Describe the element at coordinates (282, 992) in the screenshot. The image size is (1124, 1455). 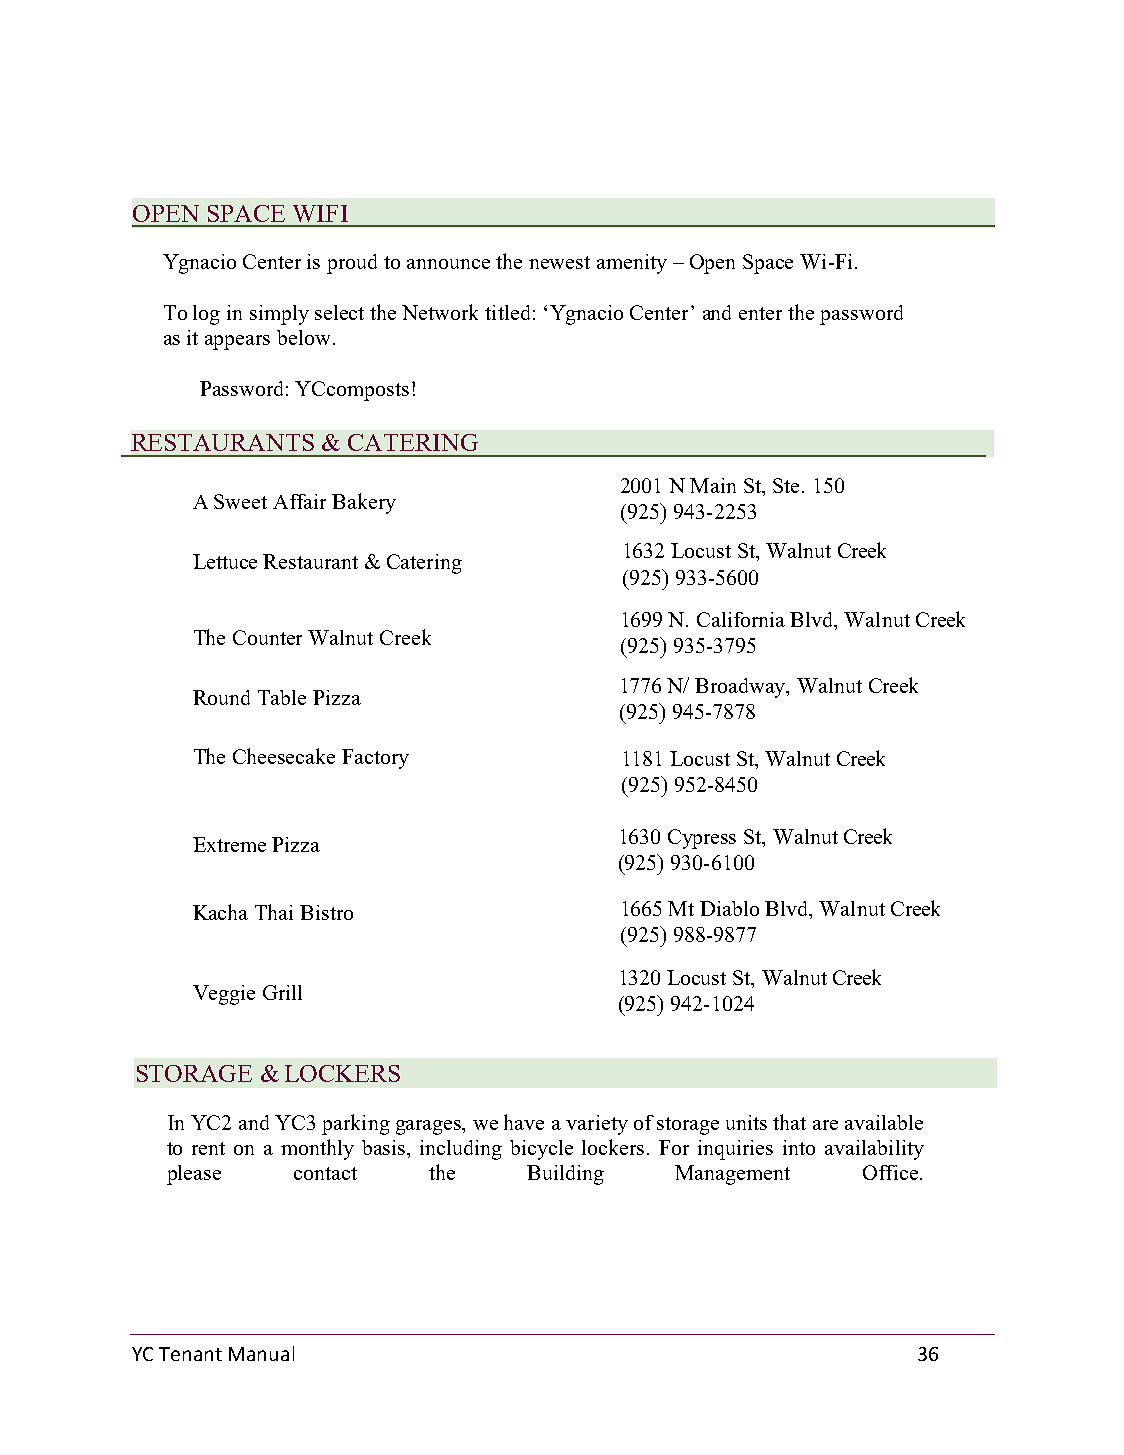
I see `Grill` at that location.
